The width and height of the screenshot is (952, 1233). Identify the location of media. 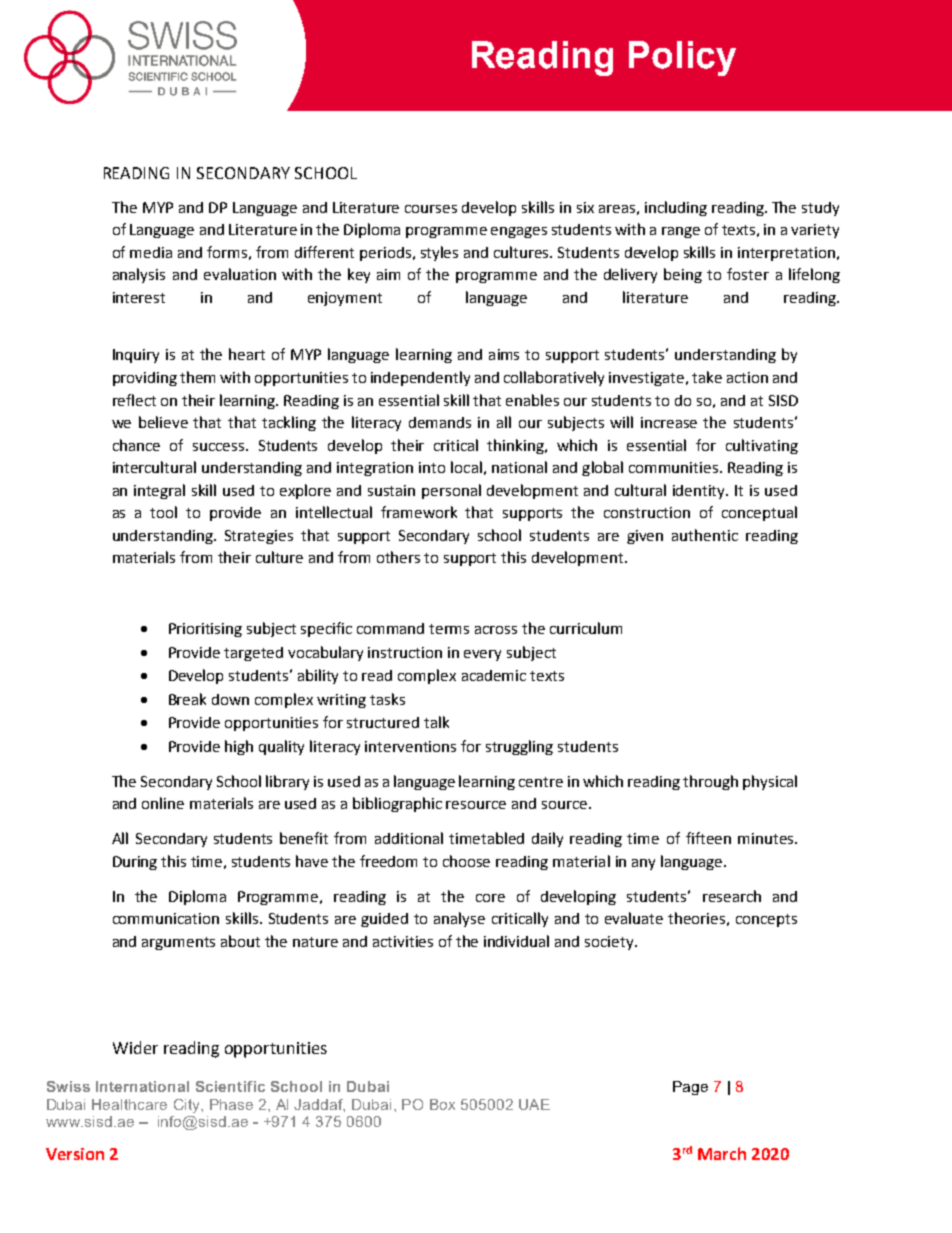
(151, 252).
